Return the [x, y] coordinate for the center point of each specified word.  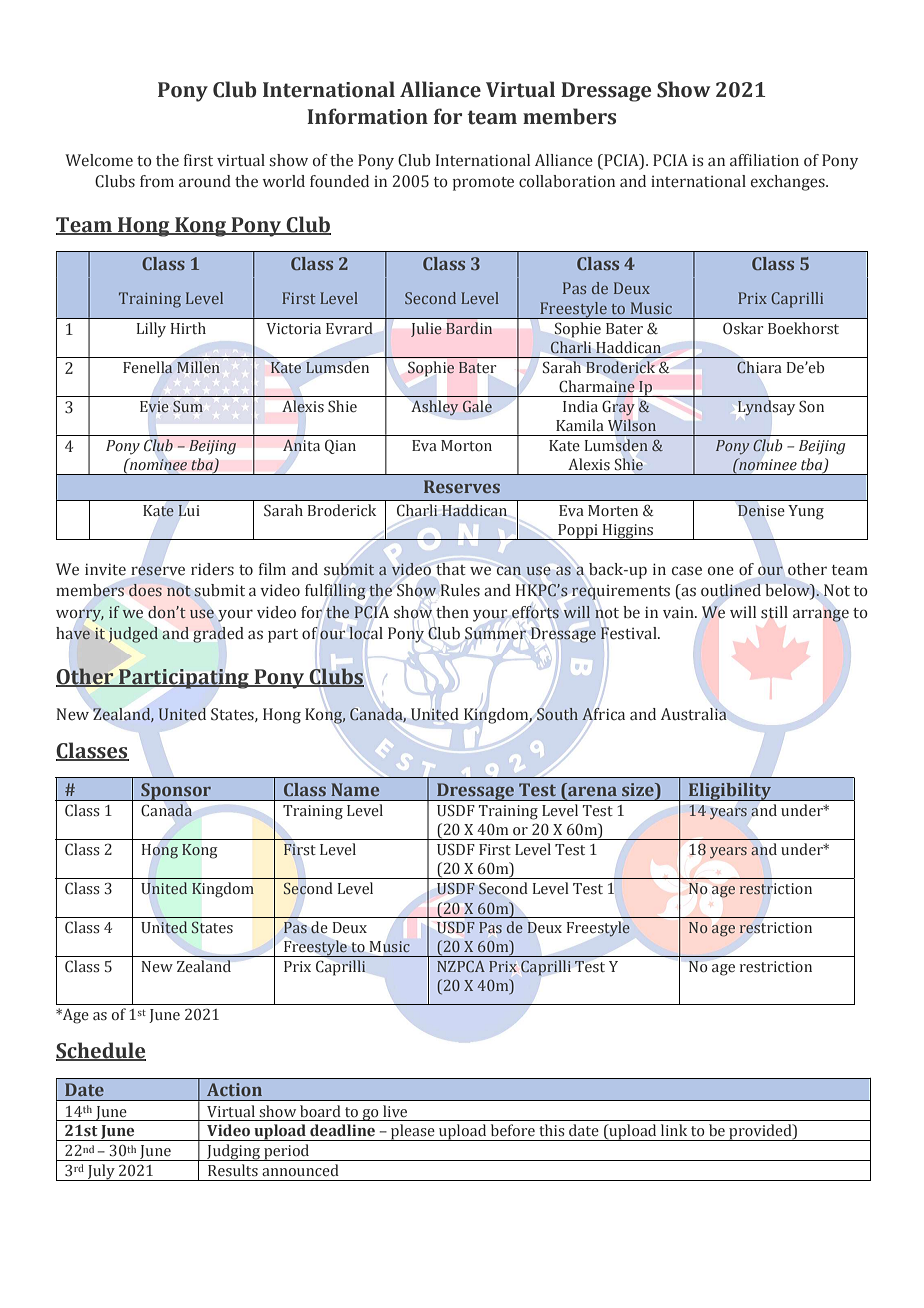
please [413, 1132]
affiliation [764, 160]
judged [133, 635]
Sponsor [176, 792]
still [774, 612]
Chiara [759, 367]
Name [355, 789]
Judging [234, 1152]
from [157, 181]
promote [483, 184]
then [452, 612]
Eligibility [730, 792]
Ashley [435, 408]
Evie [154, 406]
